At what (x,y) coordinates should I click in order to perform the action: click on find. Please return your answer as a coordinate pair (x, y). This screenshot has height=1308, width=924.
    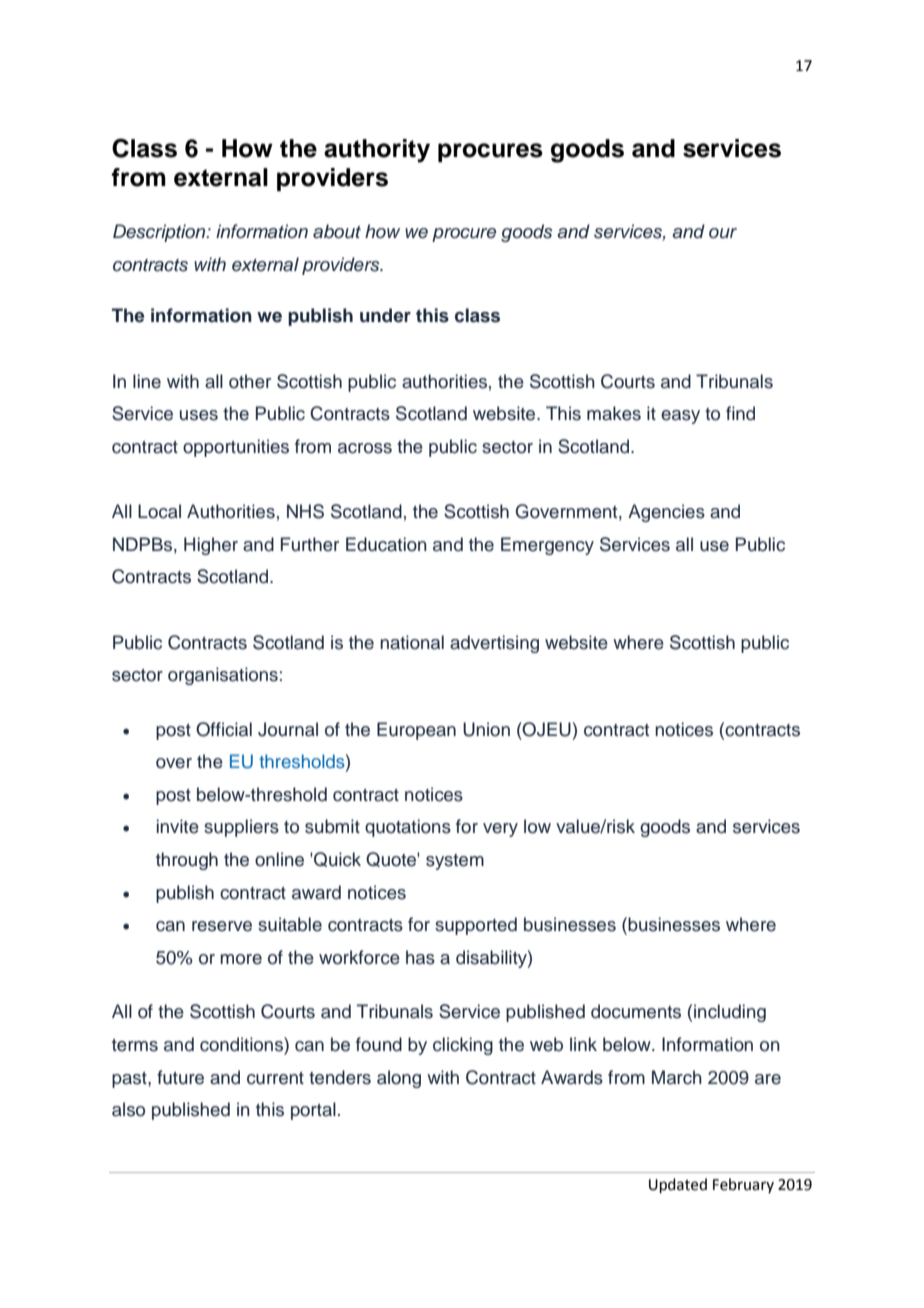
    Looking at the image, I should click on (740, 413).
